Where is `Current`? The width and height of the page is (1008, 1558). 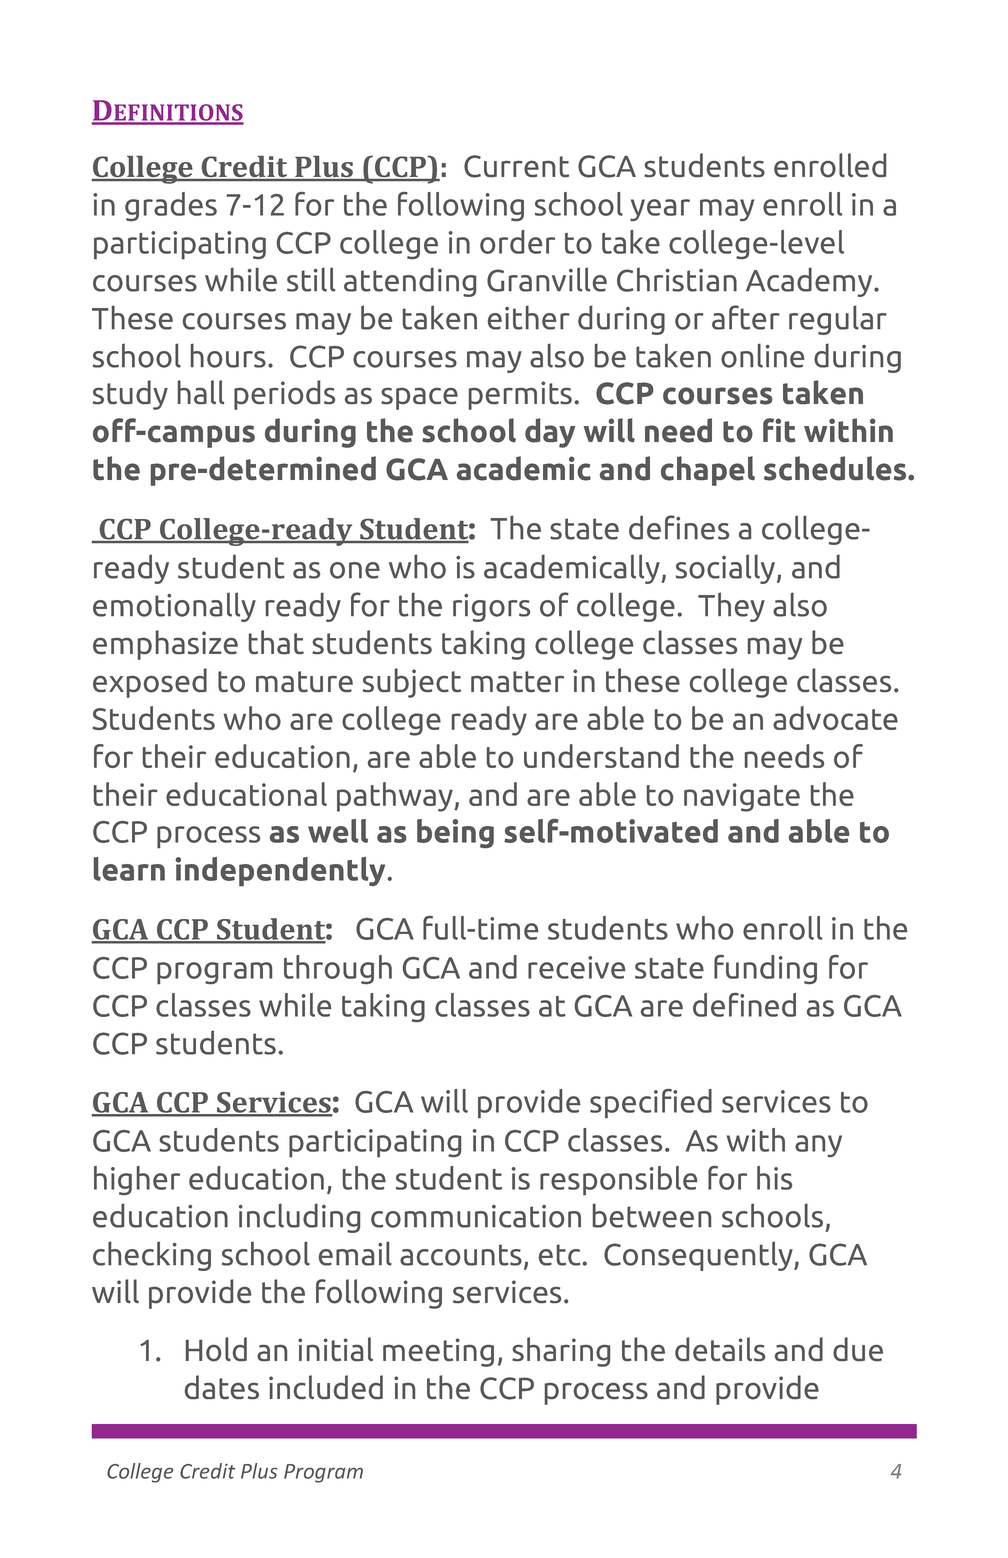 Current is located at coordinates (516, 166).
